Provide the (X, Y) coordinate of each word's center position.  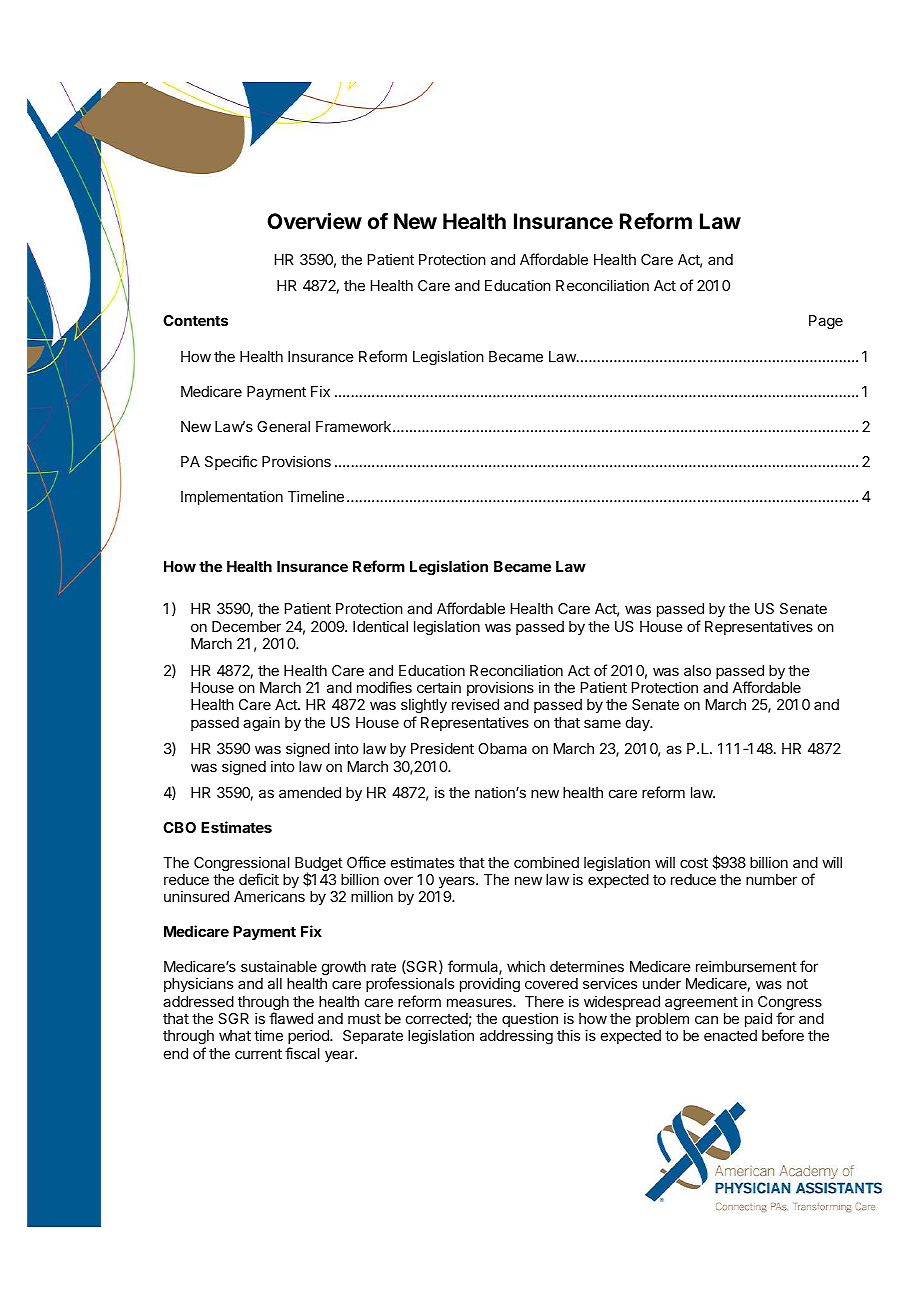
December (246, 626)
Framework (353, 426)
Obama (502, 748)
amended (310, 792)
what (235, 1035)
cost (694, 863)
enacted (730, 1035)
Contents (195, 320)
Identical (380, 626)
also (697, 670)
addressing (516, 1037)
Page (826, 322)
